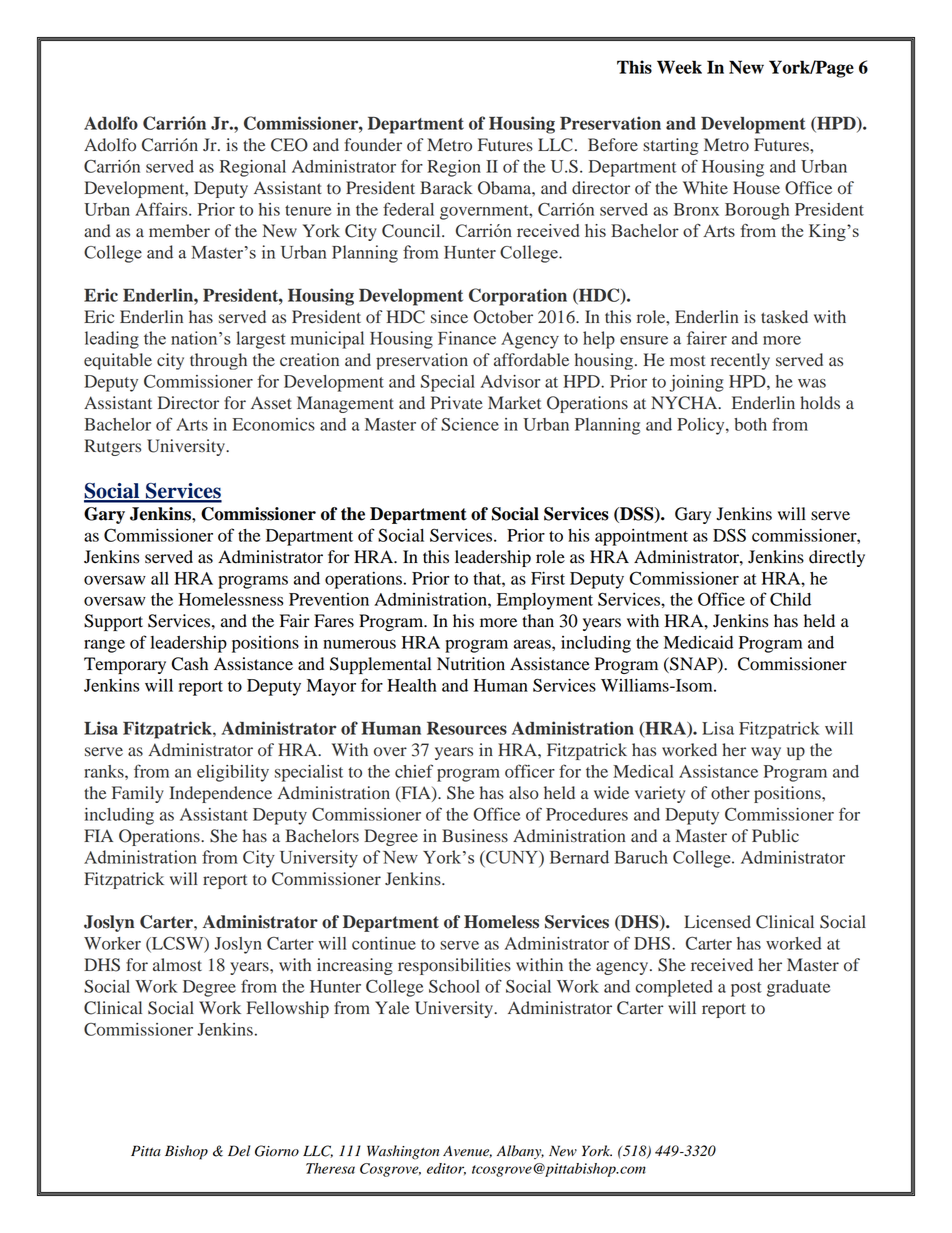  Describe the element at coordinates (239, 1151) in the screenshot. I see `Del` at that location.
